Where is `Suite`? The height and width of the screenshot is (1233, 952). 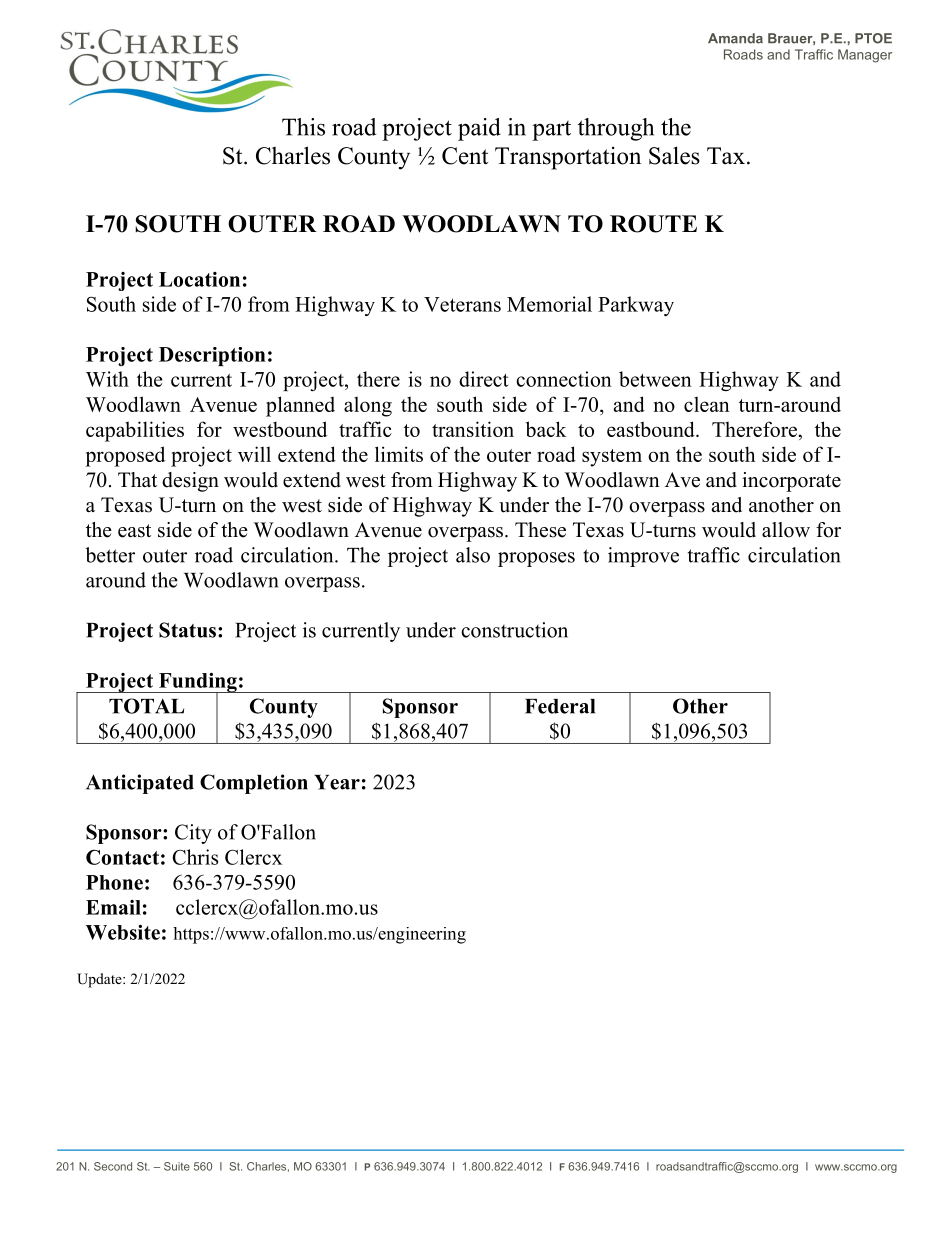 Suite is located at coordinates (177, 1166).
